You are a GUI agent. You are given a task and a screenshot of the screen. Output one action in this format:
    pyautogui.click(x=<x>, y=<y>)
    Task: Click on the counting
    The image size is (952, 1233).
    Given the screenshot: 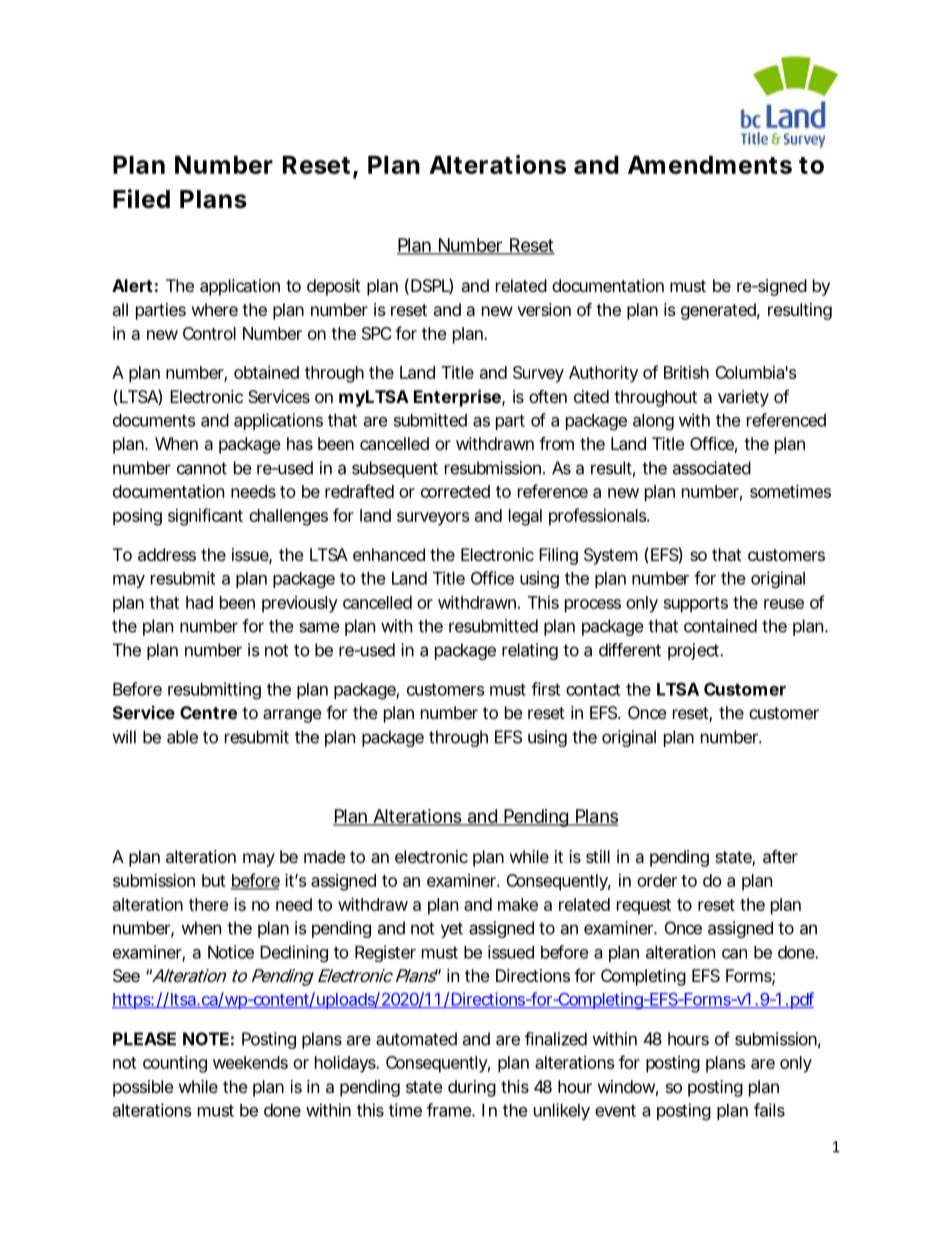 What is the action you would take?
    pyautogui.click(x=175, y=1064)
